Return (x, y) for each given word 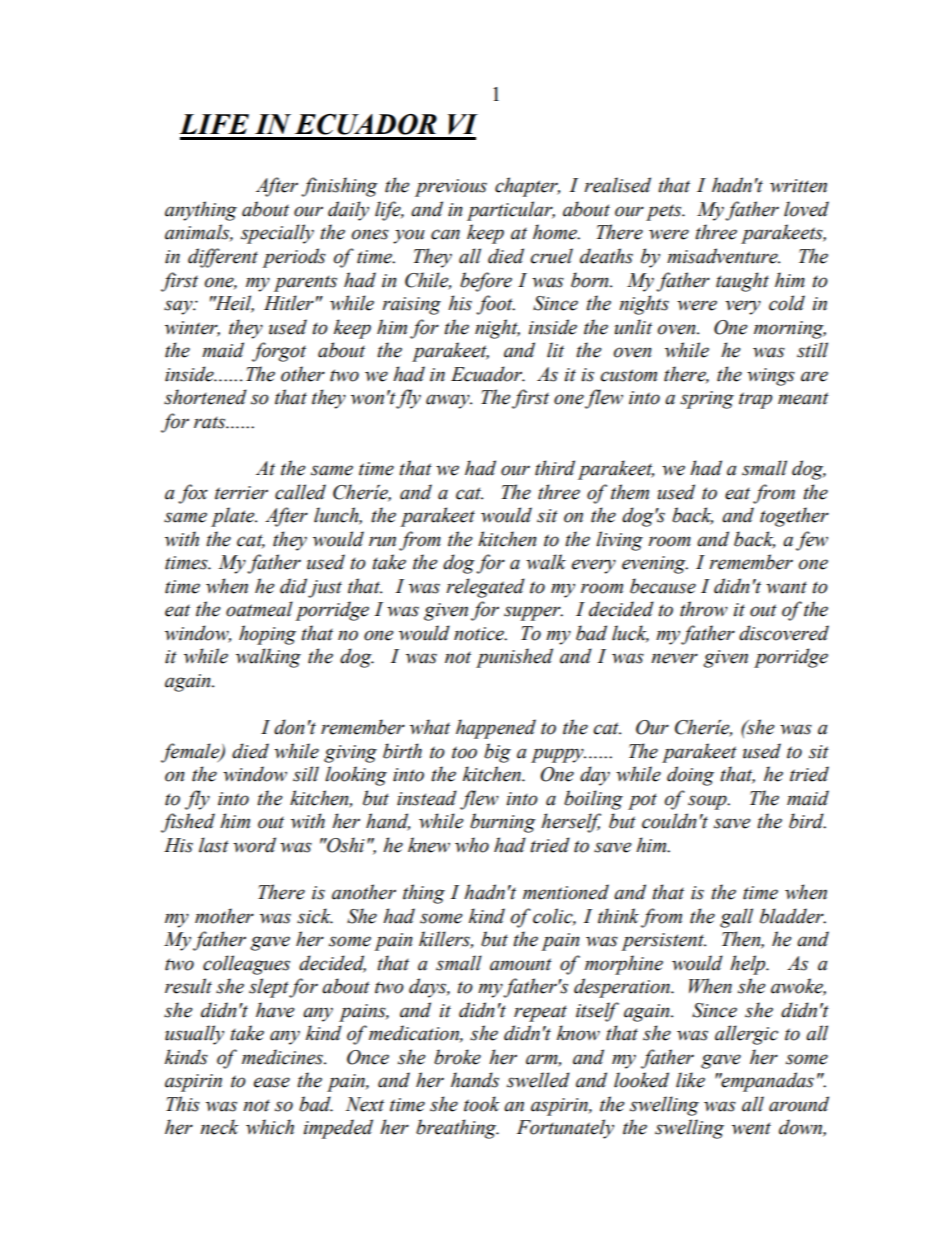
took (482, 1104)
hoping (267, 635)
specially (277, 234)
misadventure (723, 256)
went (751, 1128)
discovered (784, 633)
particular (511, 211)
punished (514, 658)
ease (272, 1082)
